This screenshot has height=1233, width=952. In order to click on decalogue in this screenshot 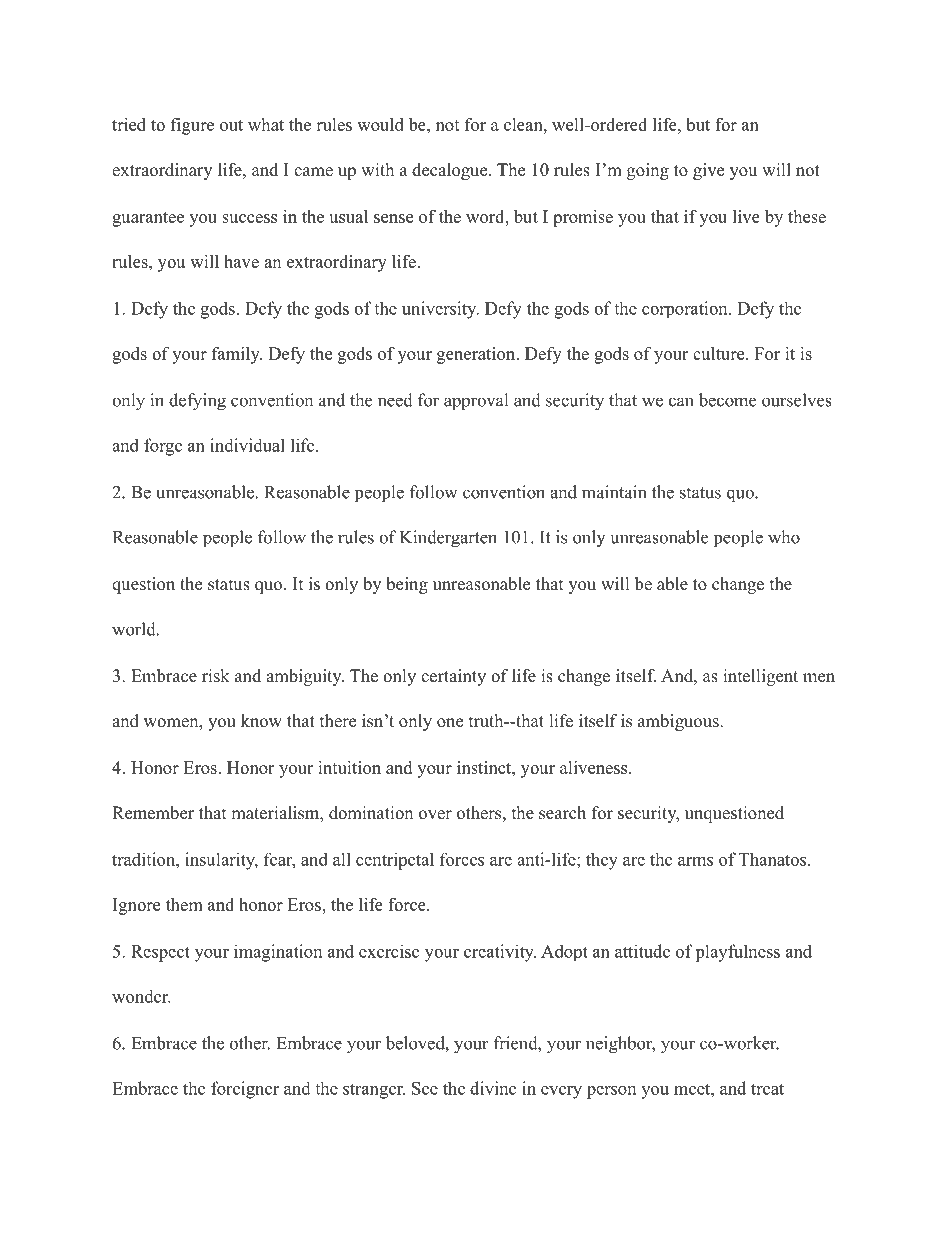, I will do `click(451, 171)`.
